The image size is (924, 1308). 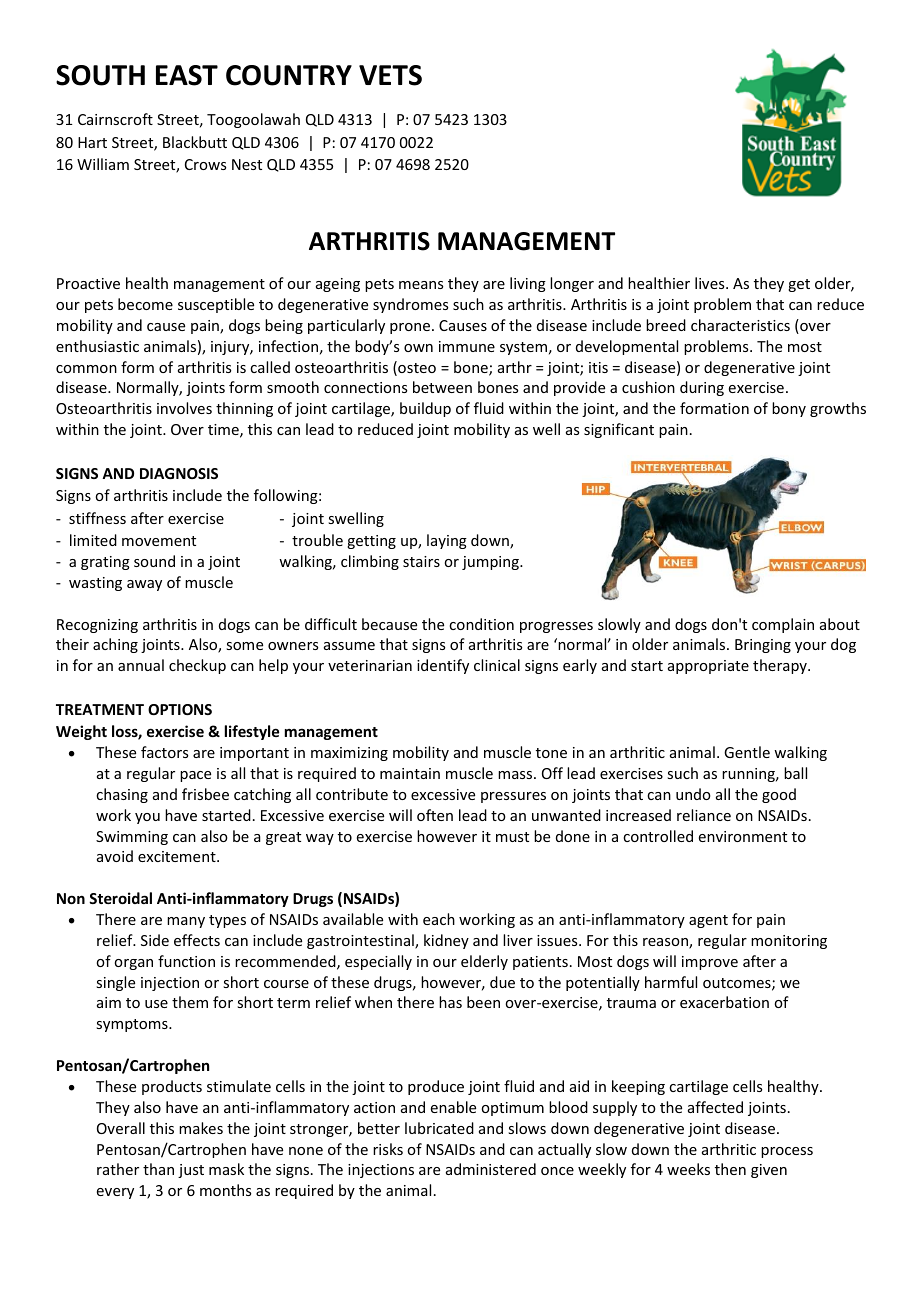 I want to click on VETS, so click(x=390, y=75).
